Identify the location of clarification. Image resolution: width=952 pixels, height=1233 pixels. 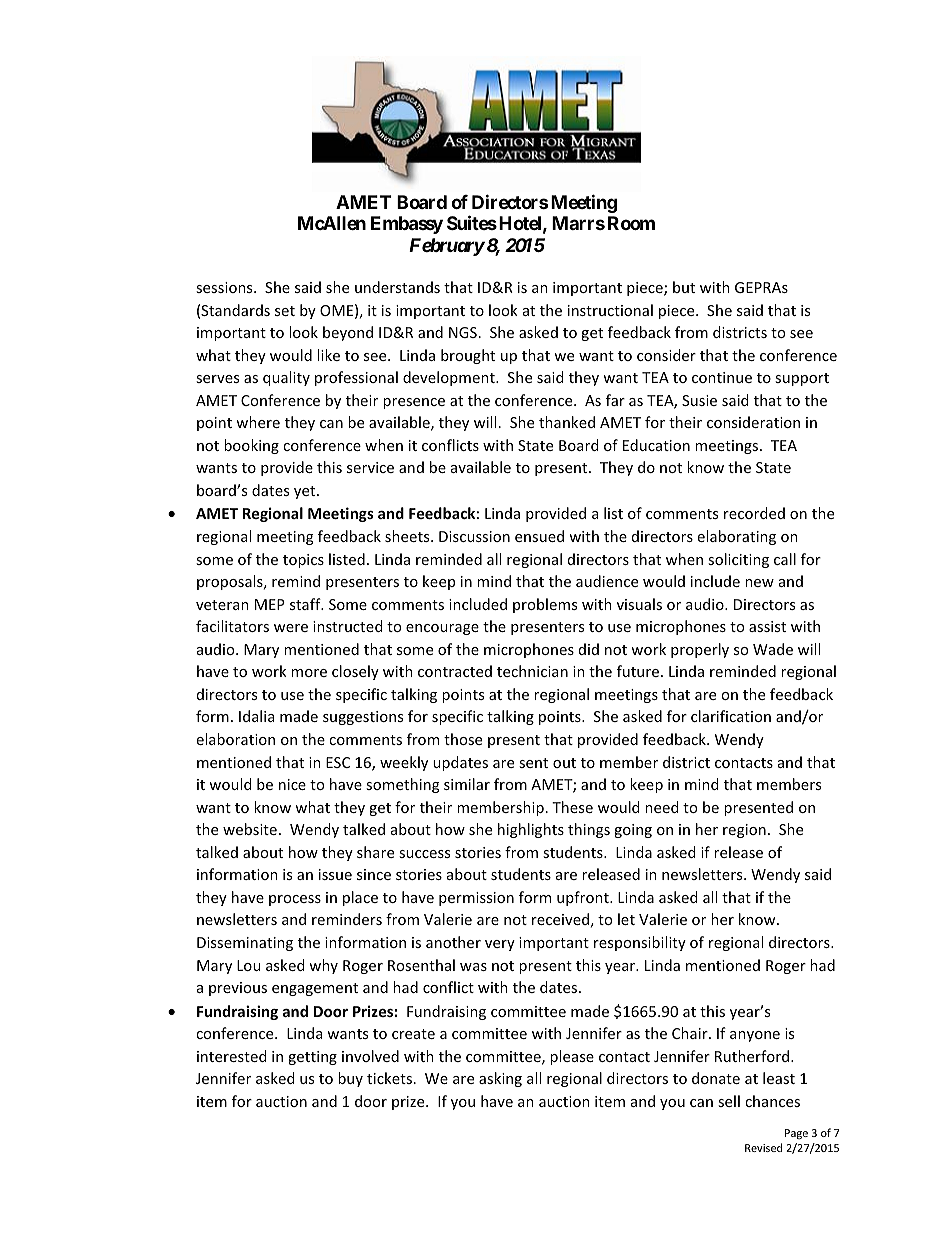
(731, 716).
